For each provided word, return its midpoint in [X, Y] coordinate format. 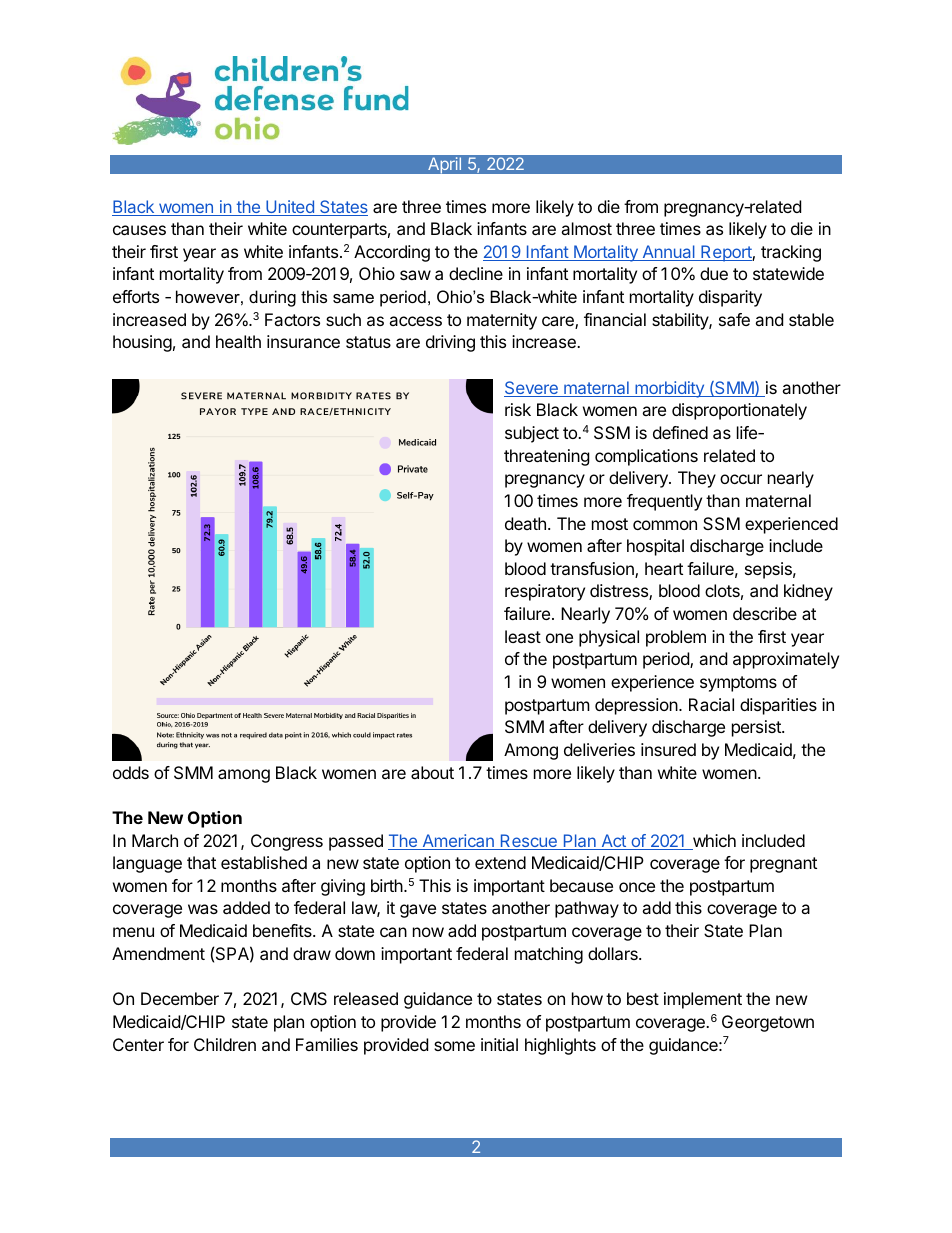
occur [741, 479]
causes [139, 230]
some [454, 1046]
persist [757, 728]
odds [131, 772]
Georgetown [768, 1023]
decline [476, 273]
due [714, 273]
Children [225, 1044]
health [238, 341]
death [525, 523]
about [432, 772]
